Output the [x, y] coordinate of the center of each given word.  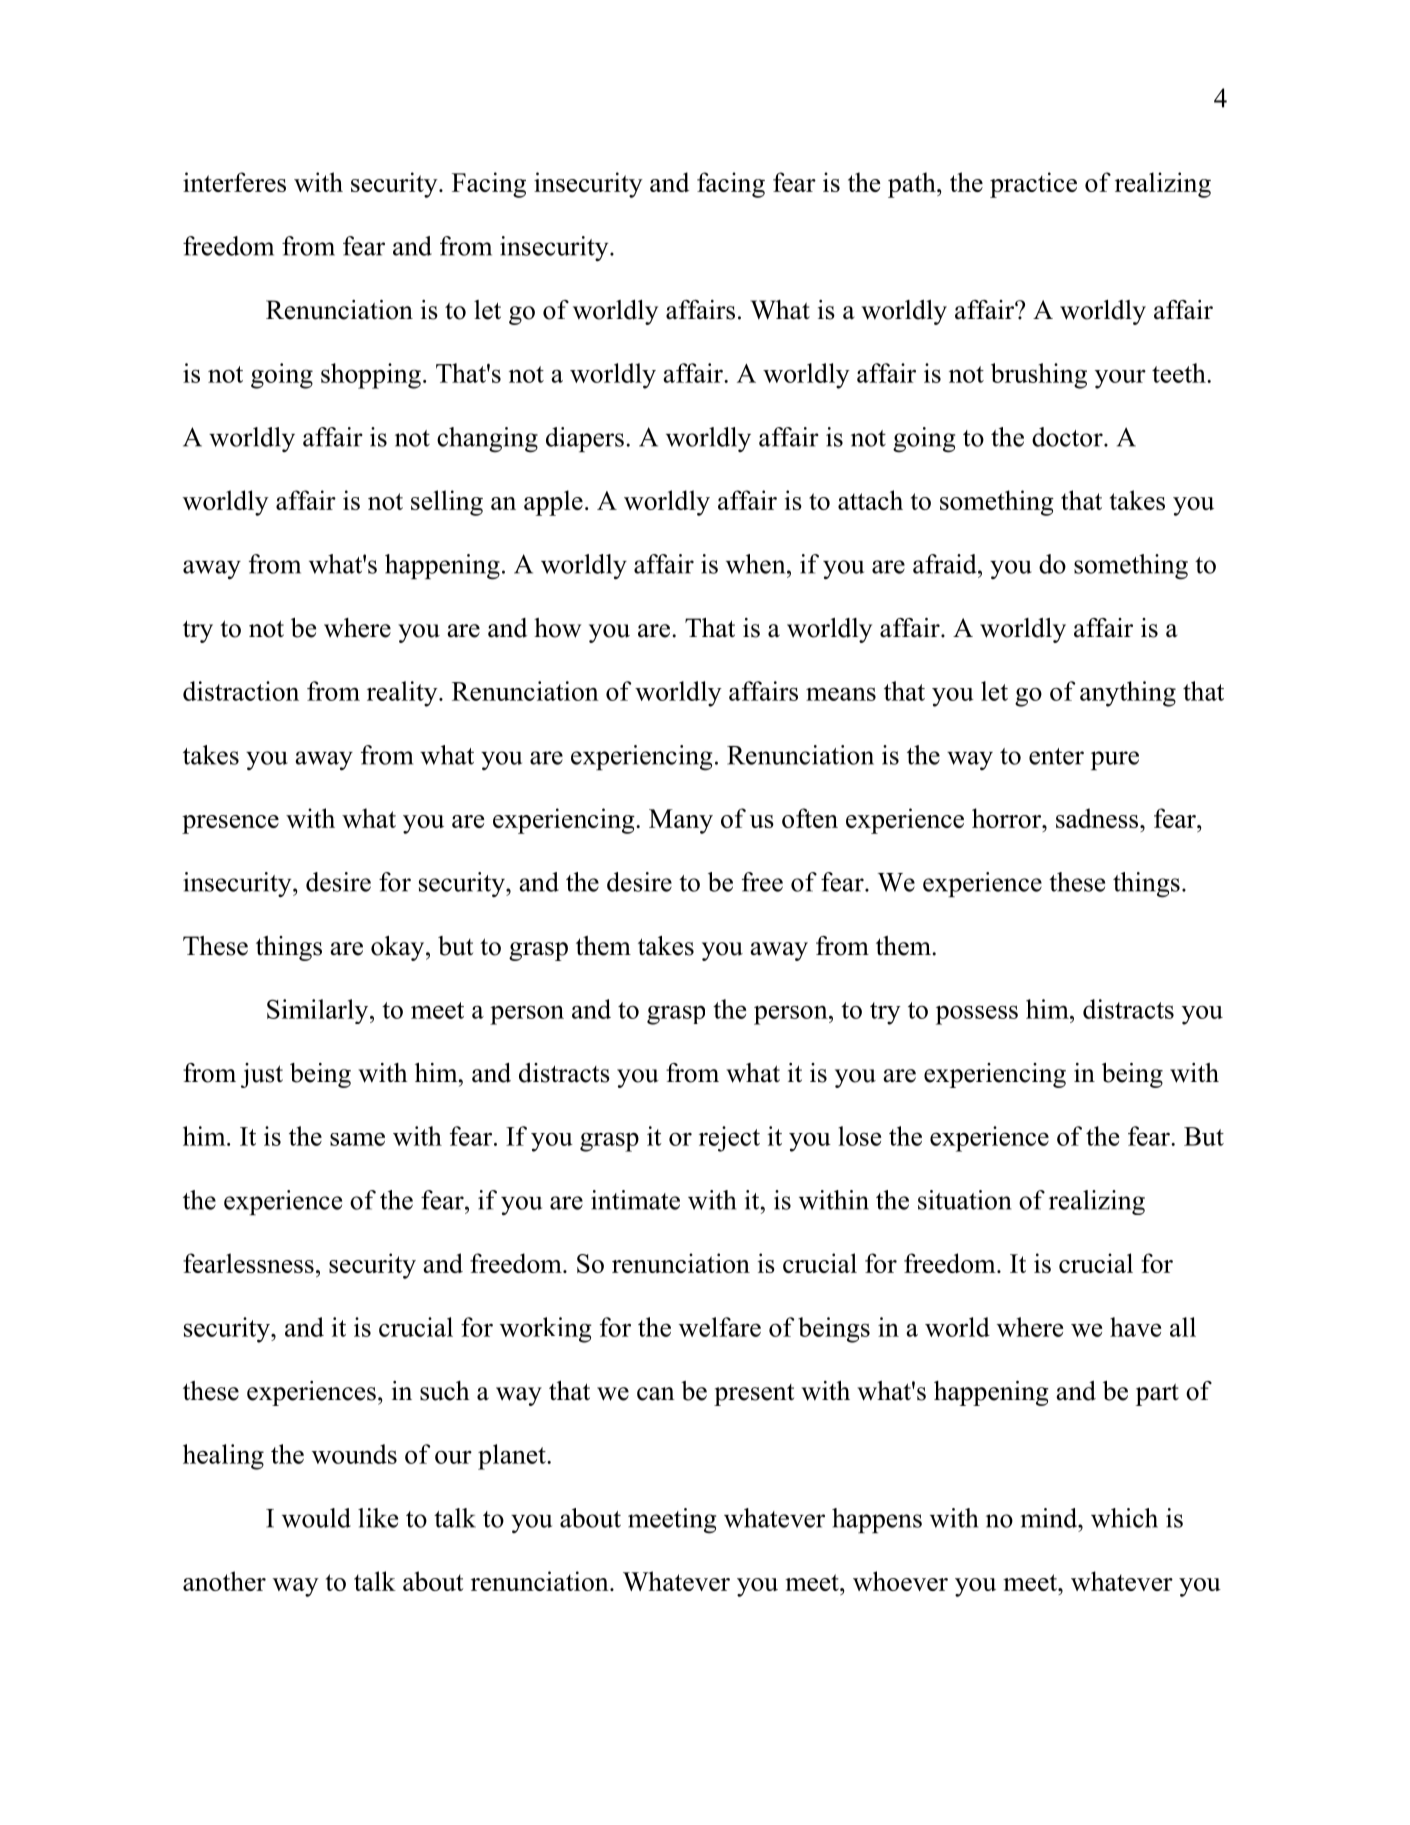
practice [1033, 185]
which [1124, 1518]
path [913, 185]
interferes [234, 182]
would [316, 1518]
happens [877, 1520]
